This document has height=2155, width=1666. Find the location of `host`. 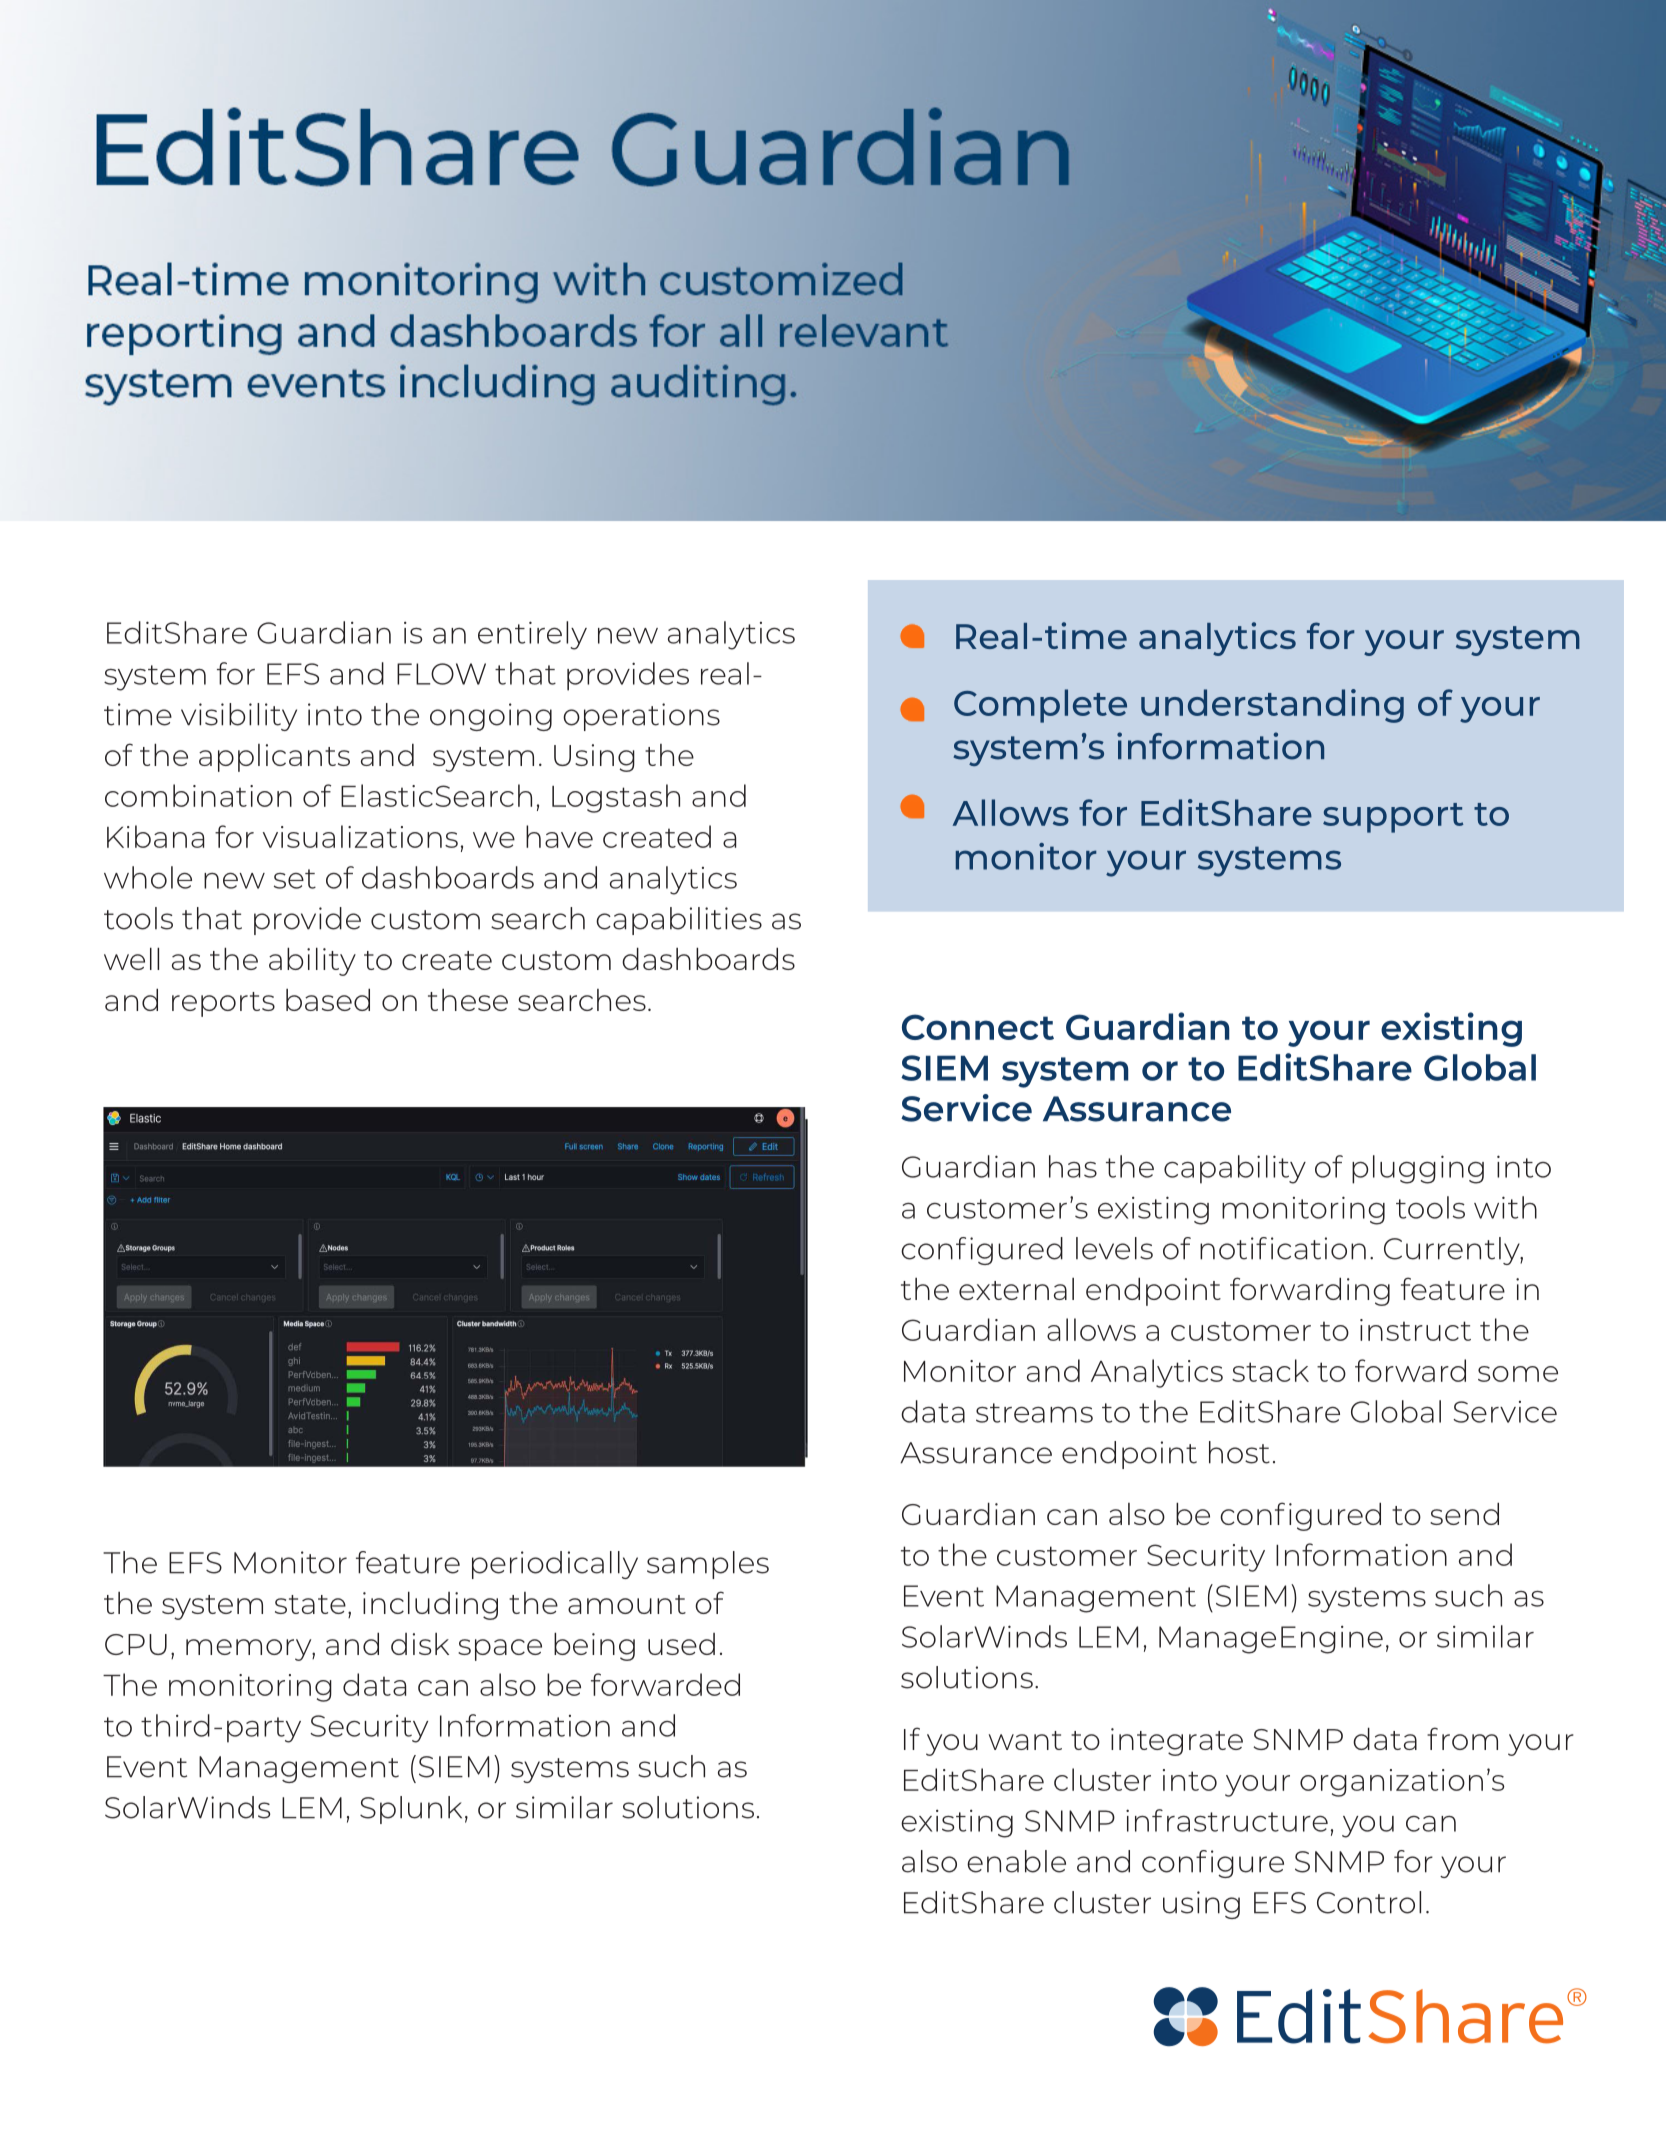

host is located at coordinates (1239, 1452).
